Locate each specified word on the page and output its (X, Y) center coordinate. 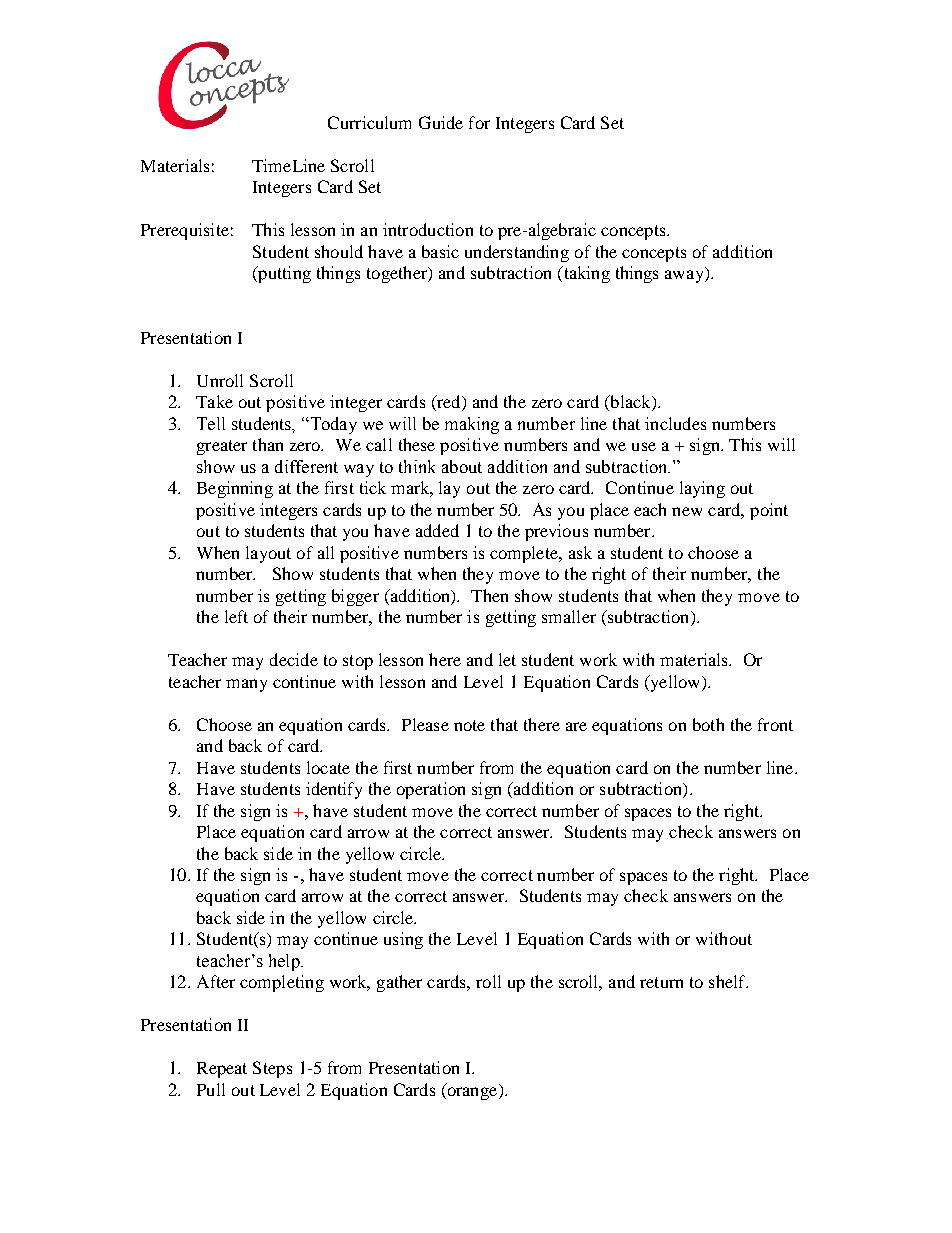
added (437, 530)
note (469, 725)
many (246, 685)
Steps (272, 1069)
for (479, 122)
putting (283, 274)
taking (585, 274)
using (403, 940)
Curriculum (369, 122)
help (285, 962)
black (630, 403)
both (708, 724)
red (449, 403)
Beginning (235, 489)
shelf (728, 981)
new (687, 511)
